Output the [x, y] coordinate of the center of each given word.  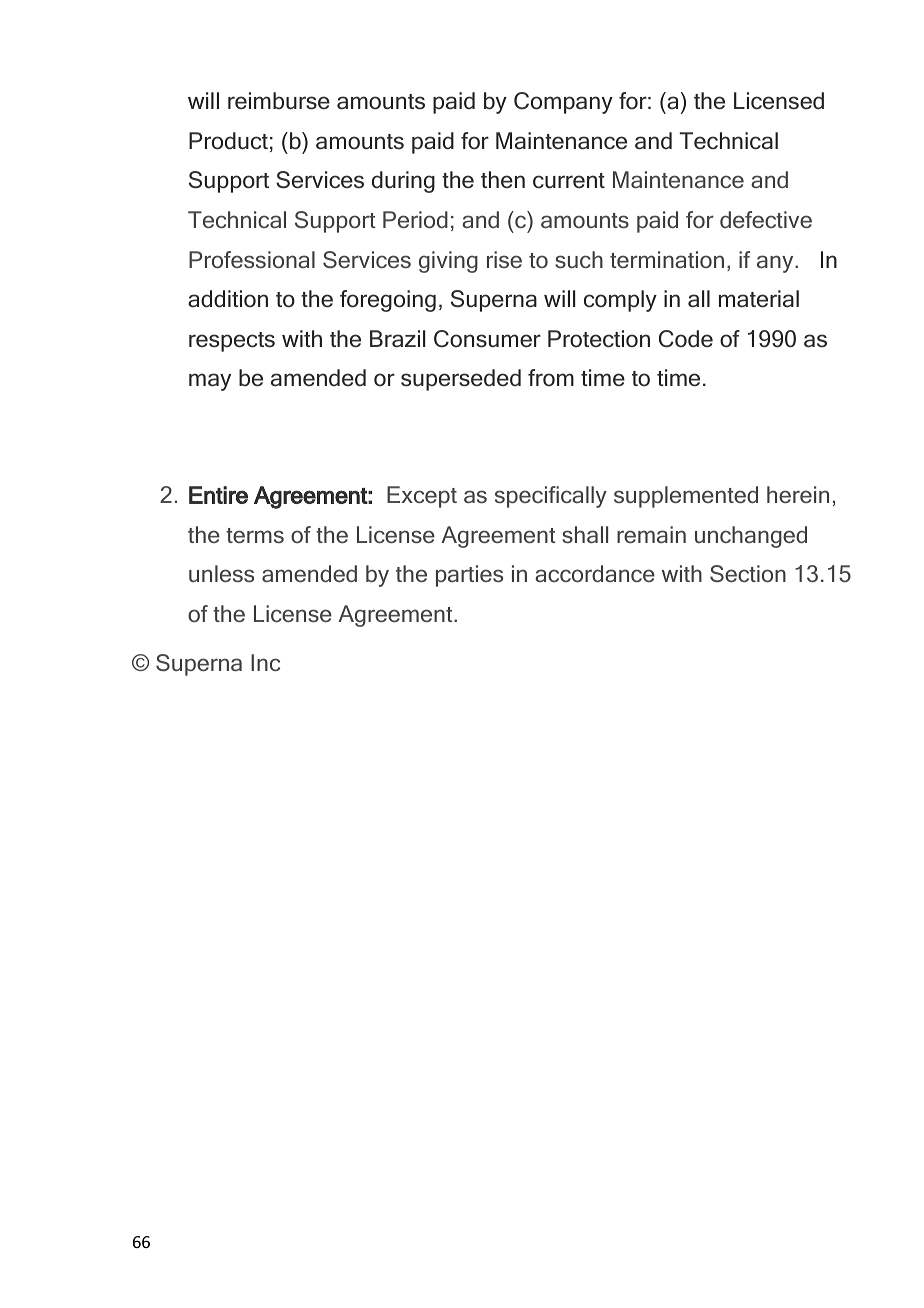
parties [469, 576]
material [759, 299]
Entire [218, 495]
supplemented [686, 497]
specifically [551, 497]
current [569, 181]
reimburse [279, 101]
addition [228, 299]
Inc [265, 662]
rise [504, 259]
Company [563, 103]
